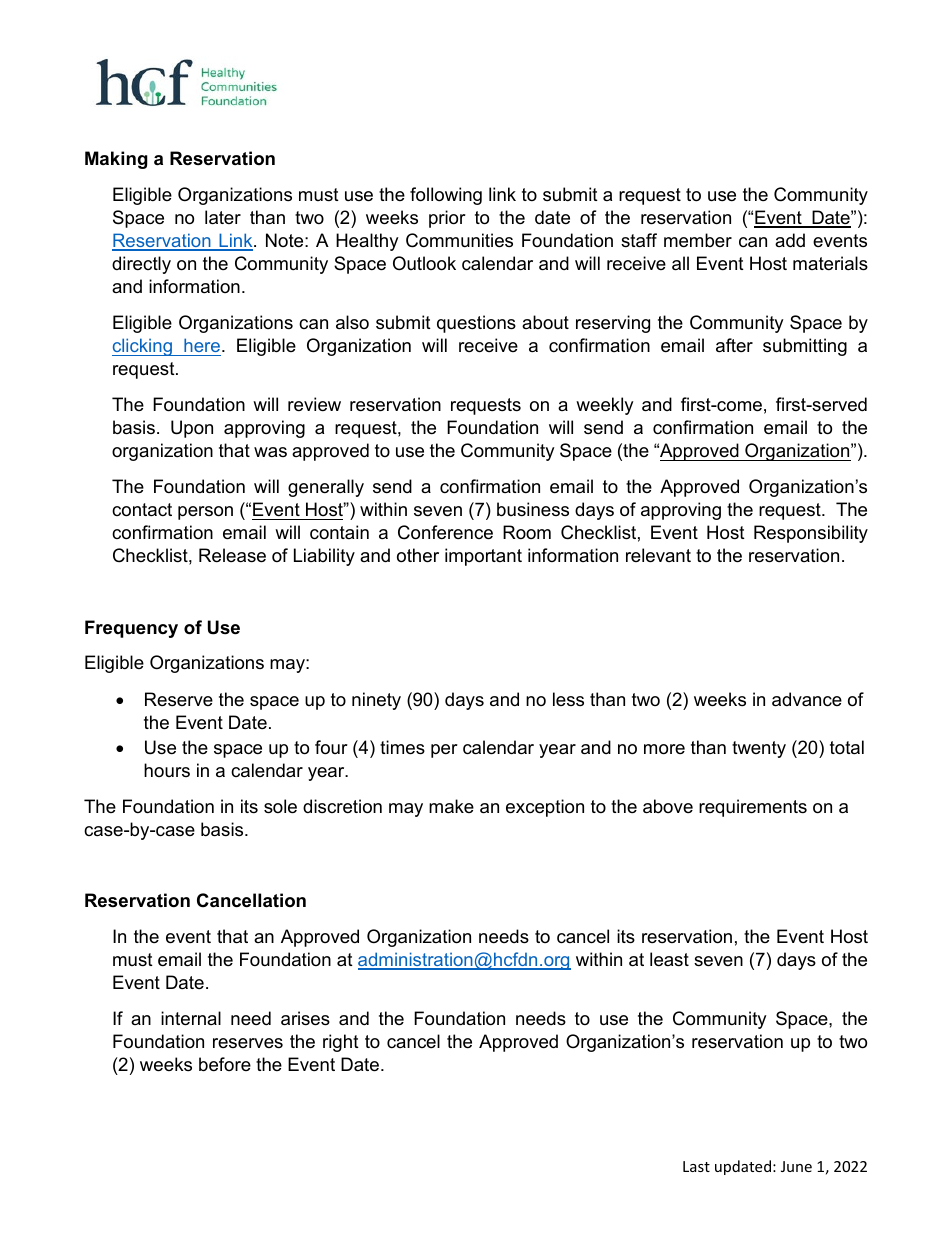  What do you see at coordinates (280, 806) in the screenshot?
I see `sole` at bounding box center [280, 806].
